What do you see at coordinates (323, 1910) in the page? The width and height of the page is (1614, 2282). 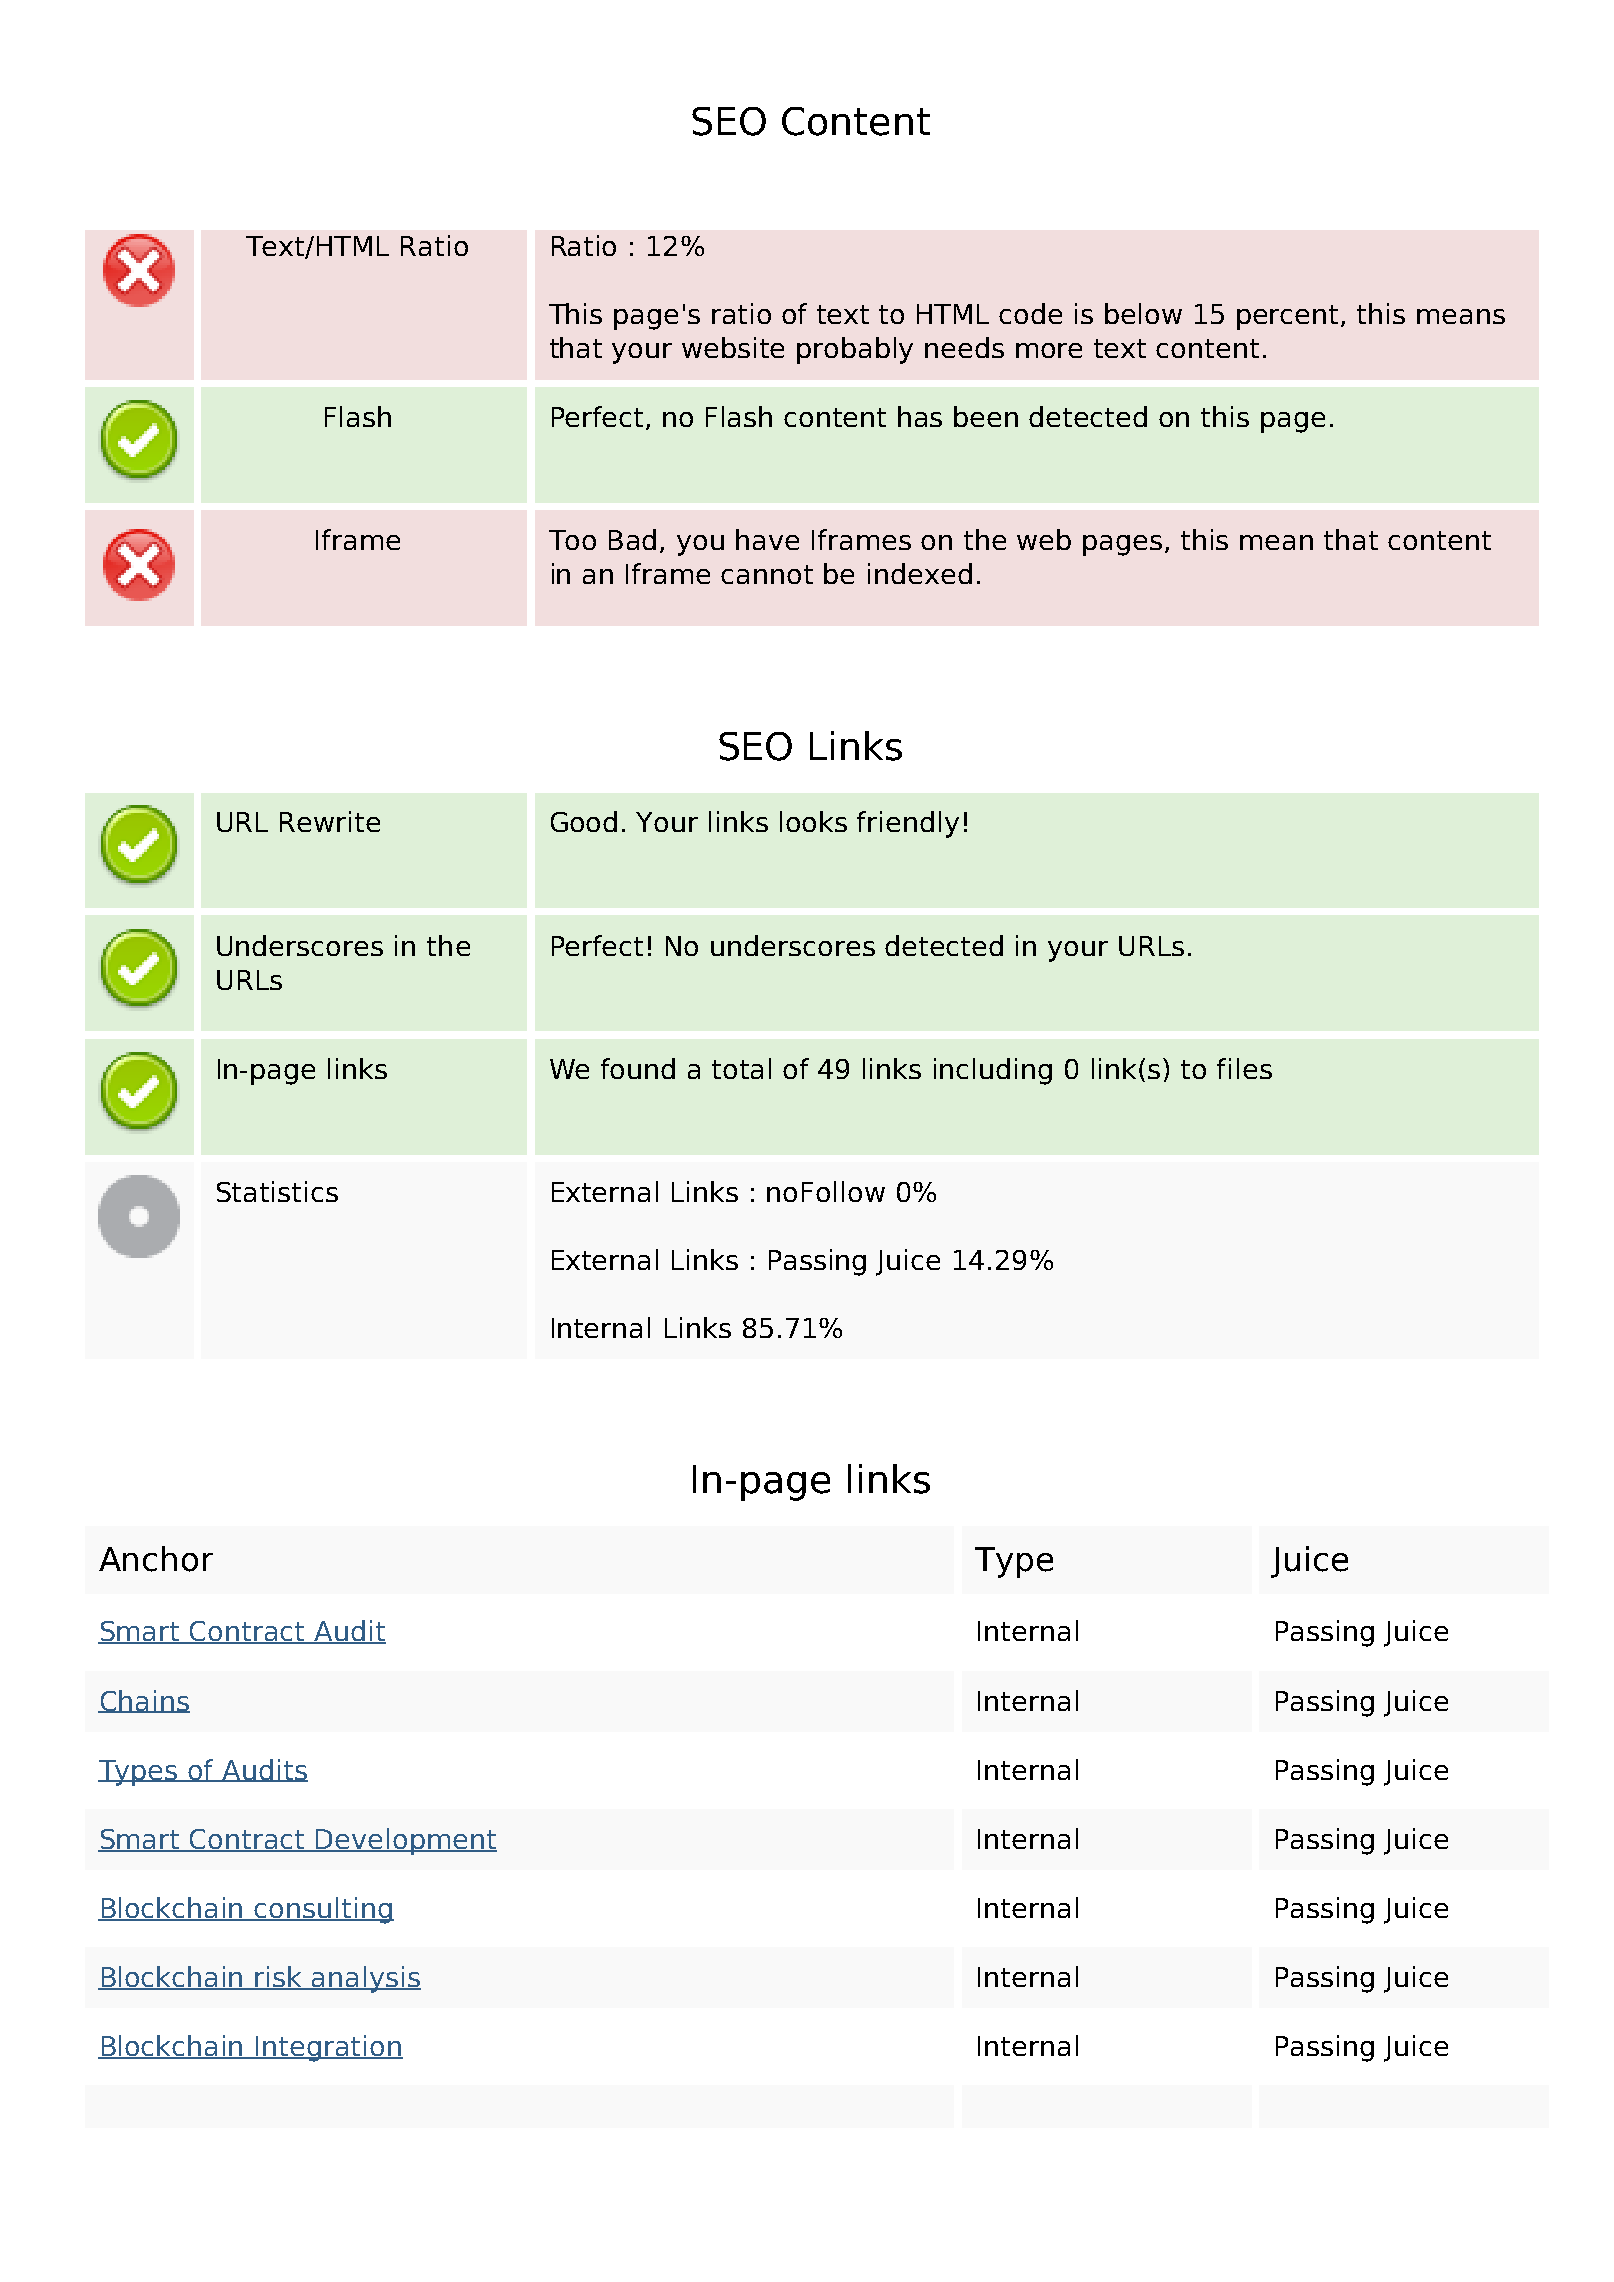 I see `consulting` at bounding box center [323, 1910].
